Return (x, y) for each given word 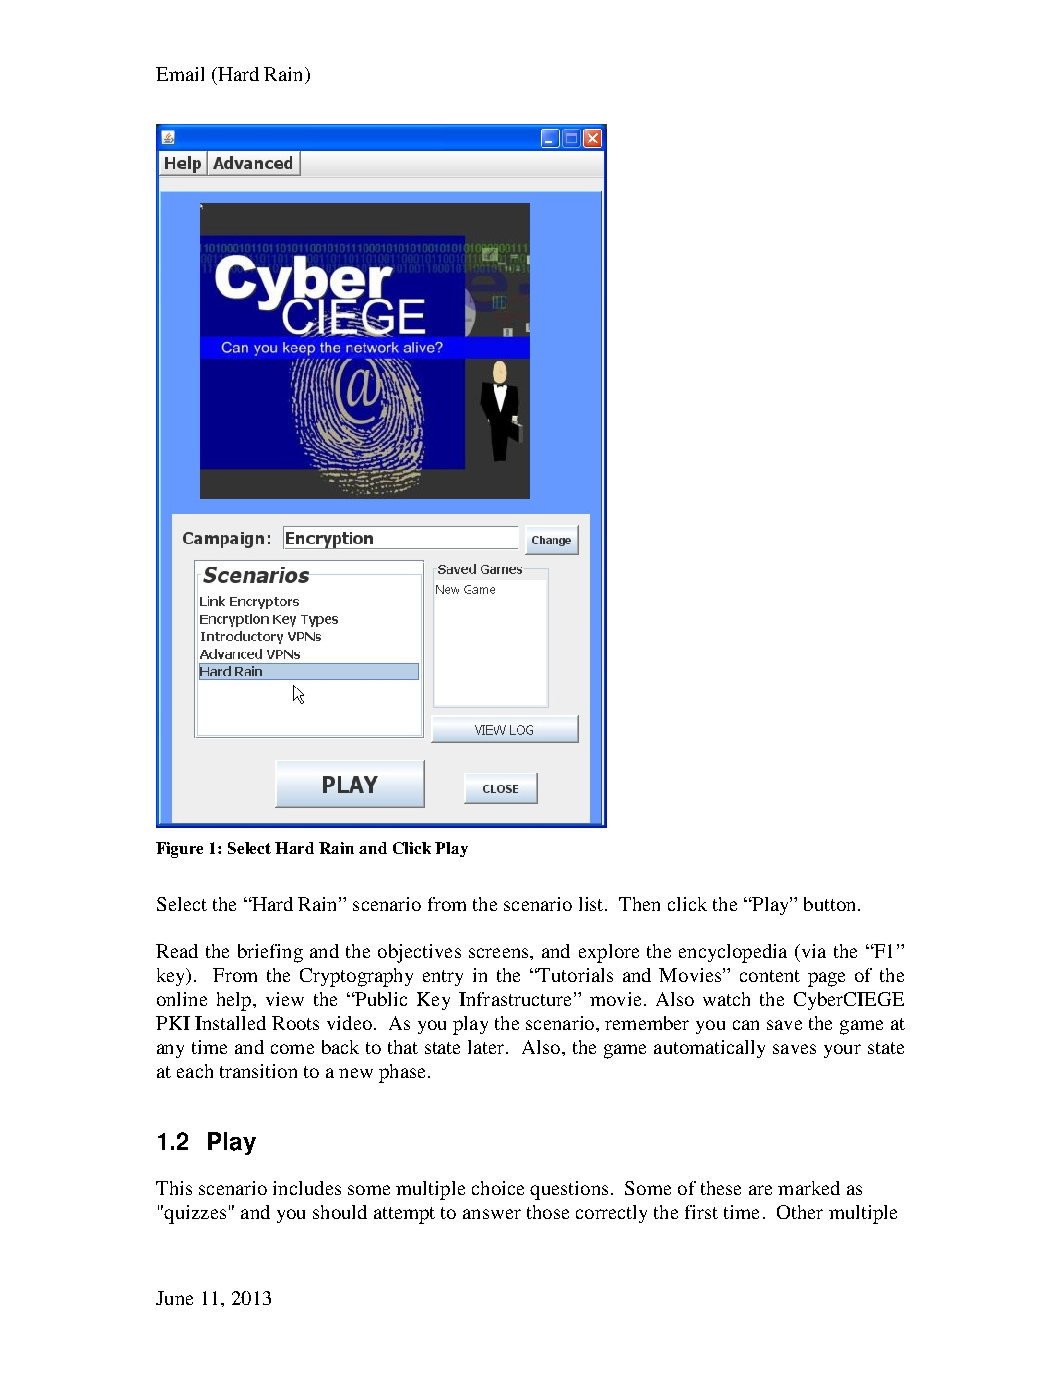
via (812, 951)
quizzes (194, 1214)
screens (500, 953)
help (235, 1001)
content (770, 976)
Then (639, 904)
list (592, 904)
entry (443, 978)
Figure (179, 850)
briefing (270, 953)
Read (177, 951)
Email (180, 74)
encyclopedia (733, 953)
